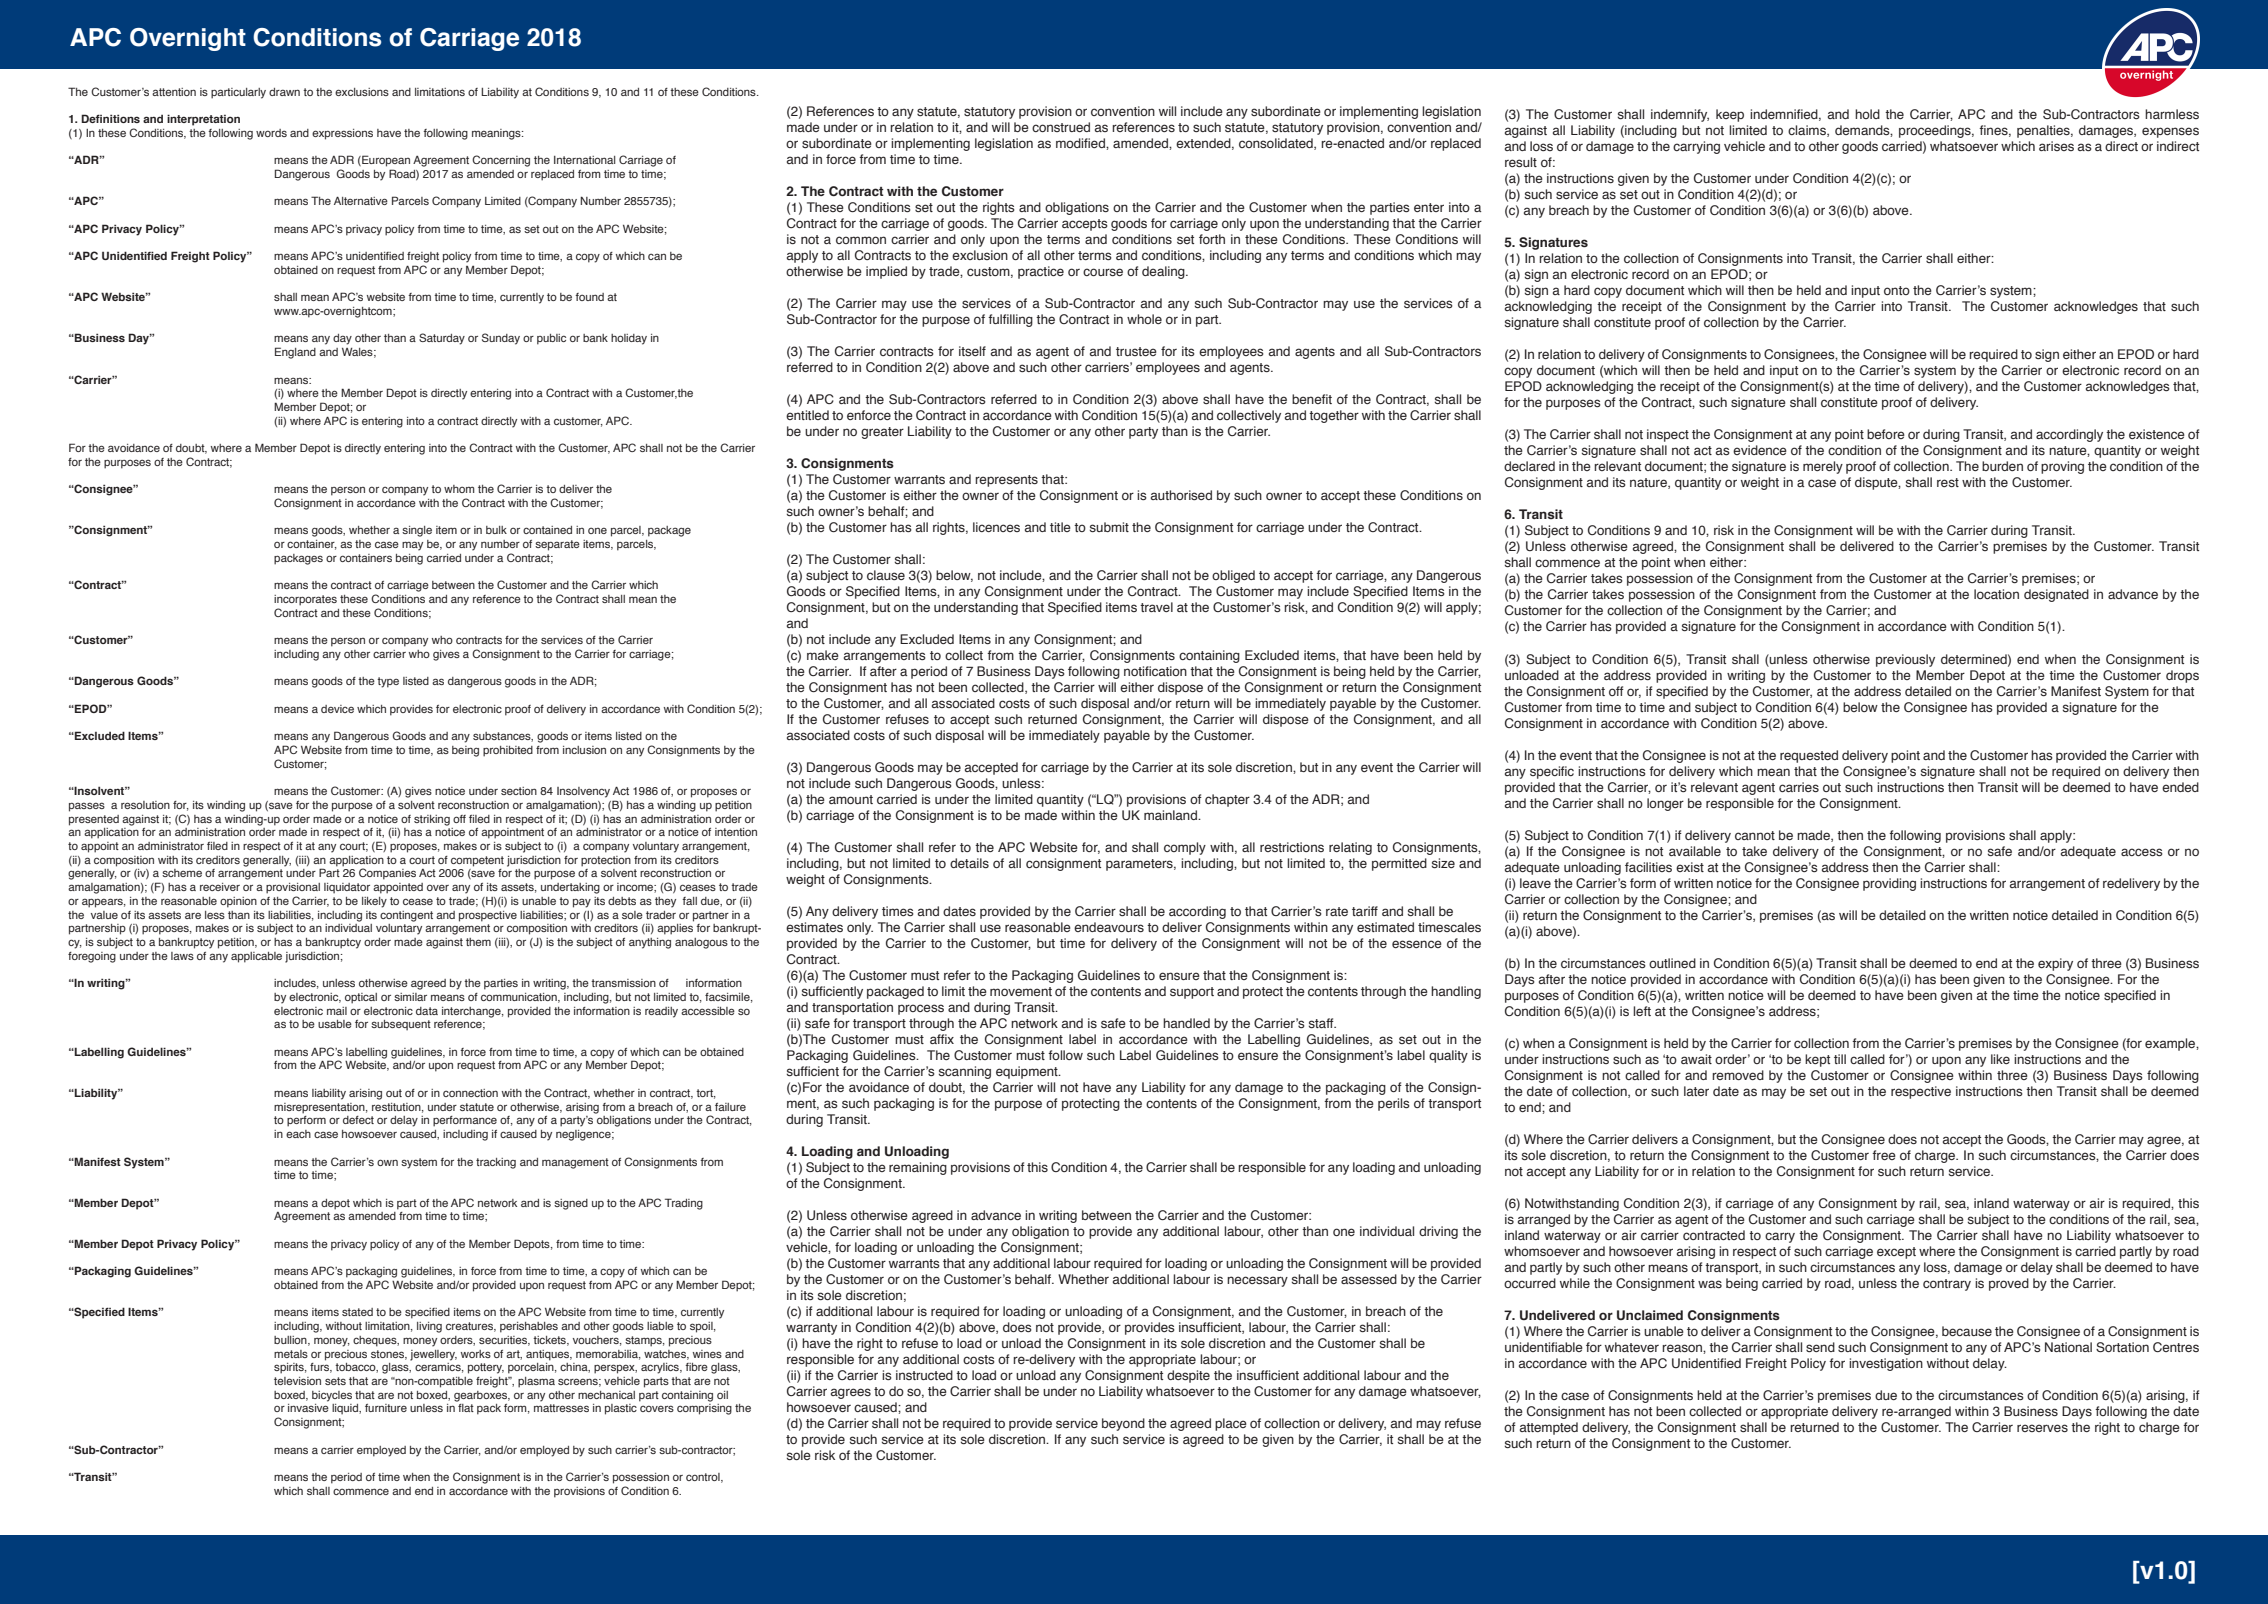 This screenshot has height=1604, width=2268. What do you see at coordinates (1081, 143) in the screenshot?
I see `modified` at bounding box center [1081, 143].
